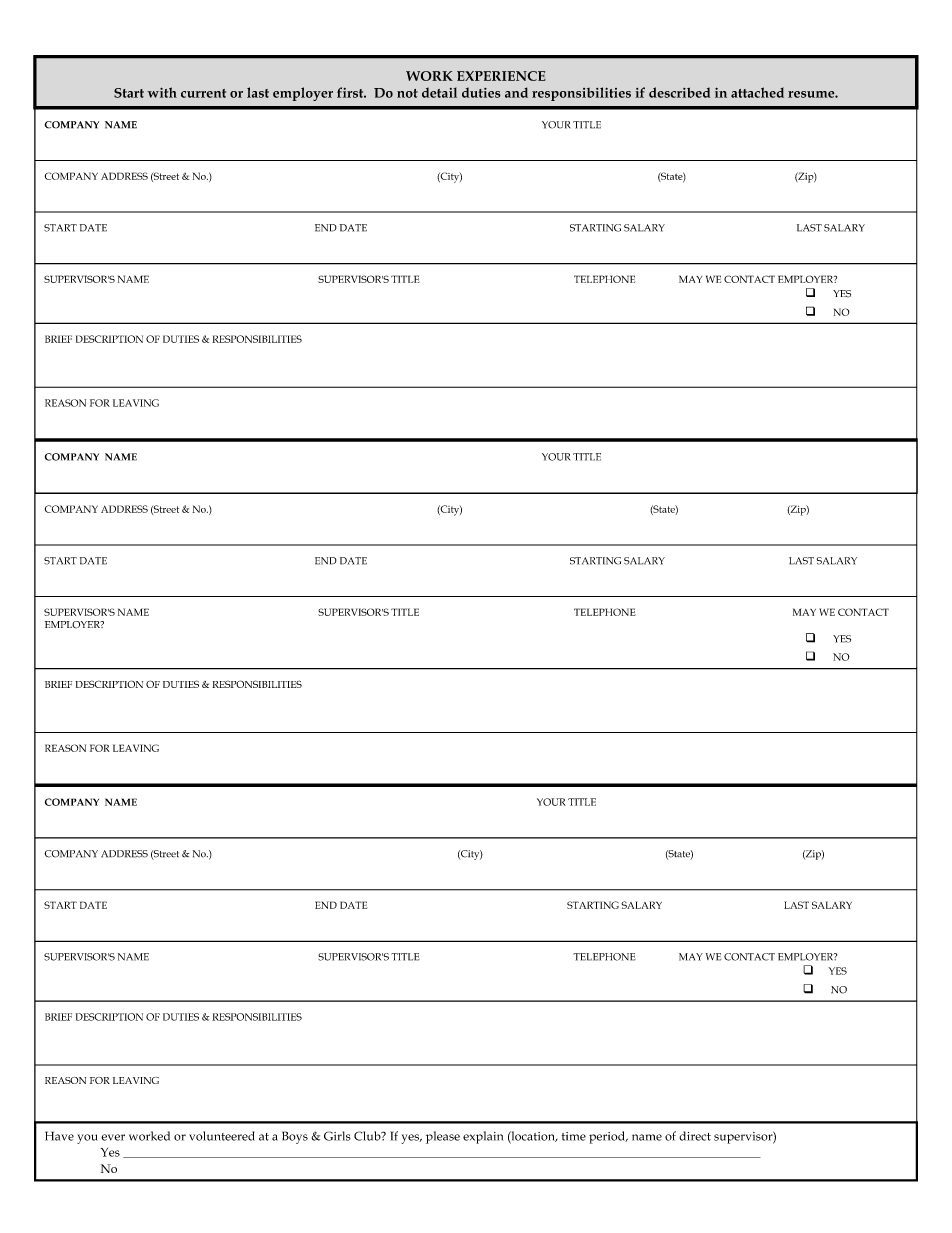  What do you see at coordinates (695, 1136) in the screenshot?
I see `direct` at bounding box center [695, 1136].
